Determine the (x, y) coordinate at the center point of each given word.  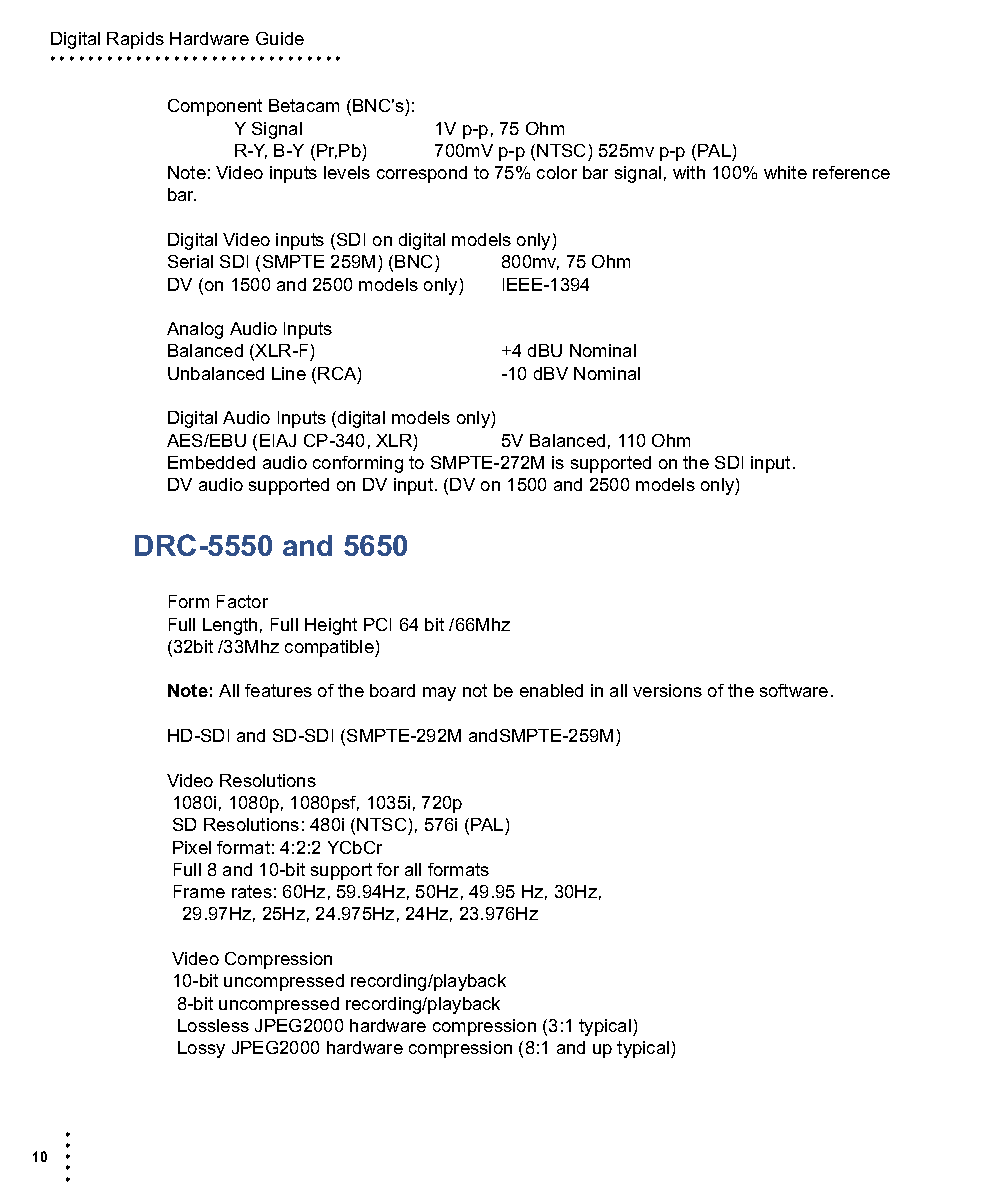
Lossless (213, 1025)
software (794, 690)
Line (289, 373)
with (689, 172)
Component (215, 107)
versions (667, 690)
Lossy (201, 1049)
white (785, 172)
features (278, 690)
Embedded (211, 462)
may (439, 694)
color (557, 172)
